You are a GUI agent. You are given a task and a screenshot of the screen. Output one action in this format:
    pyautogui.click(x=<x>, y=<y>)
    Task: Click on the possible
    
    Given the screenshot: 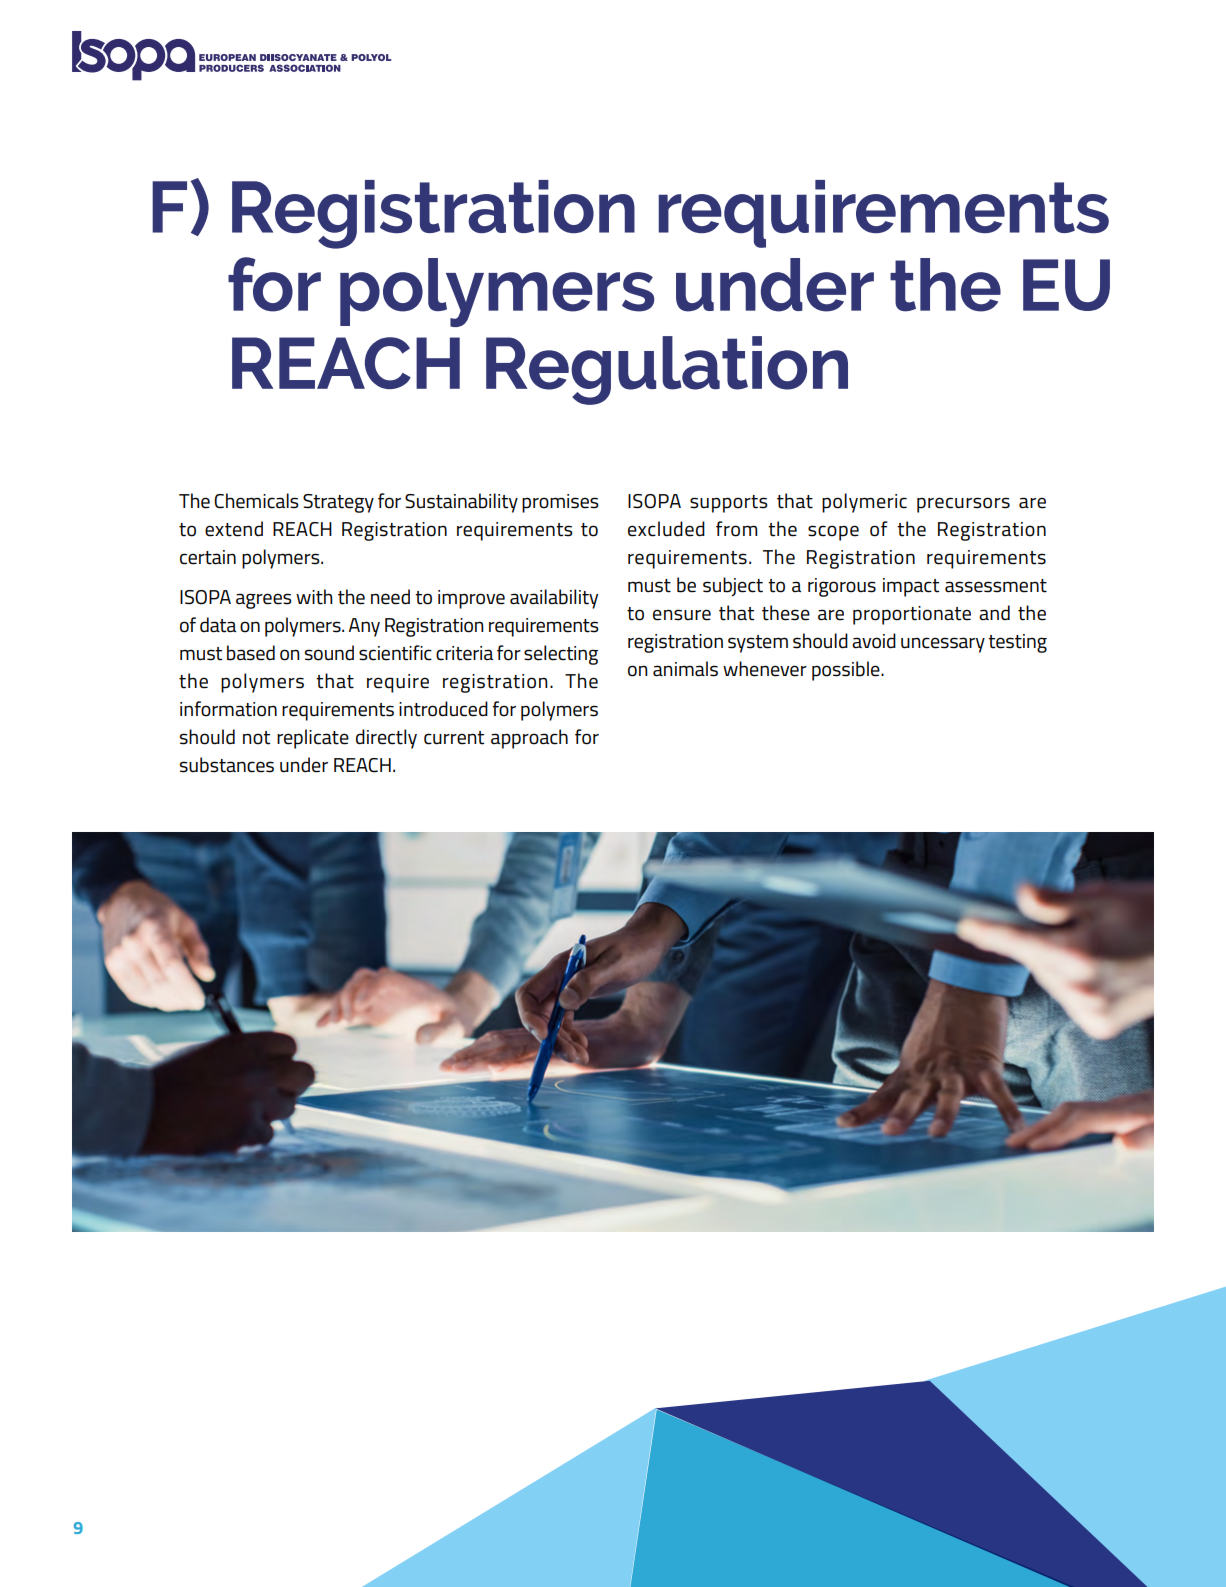 What is the action you would take?
    pyautogui.click(x=847, y=671)
